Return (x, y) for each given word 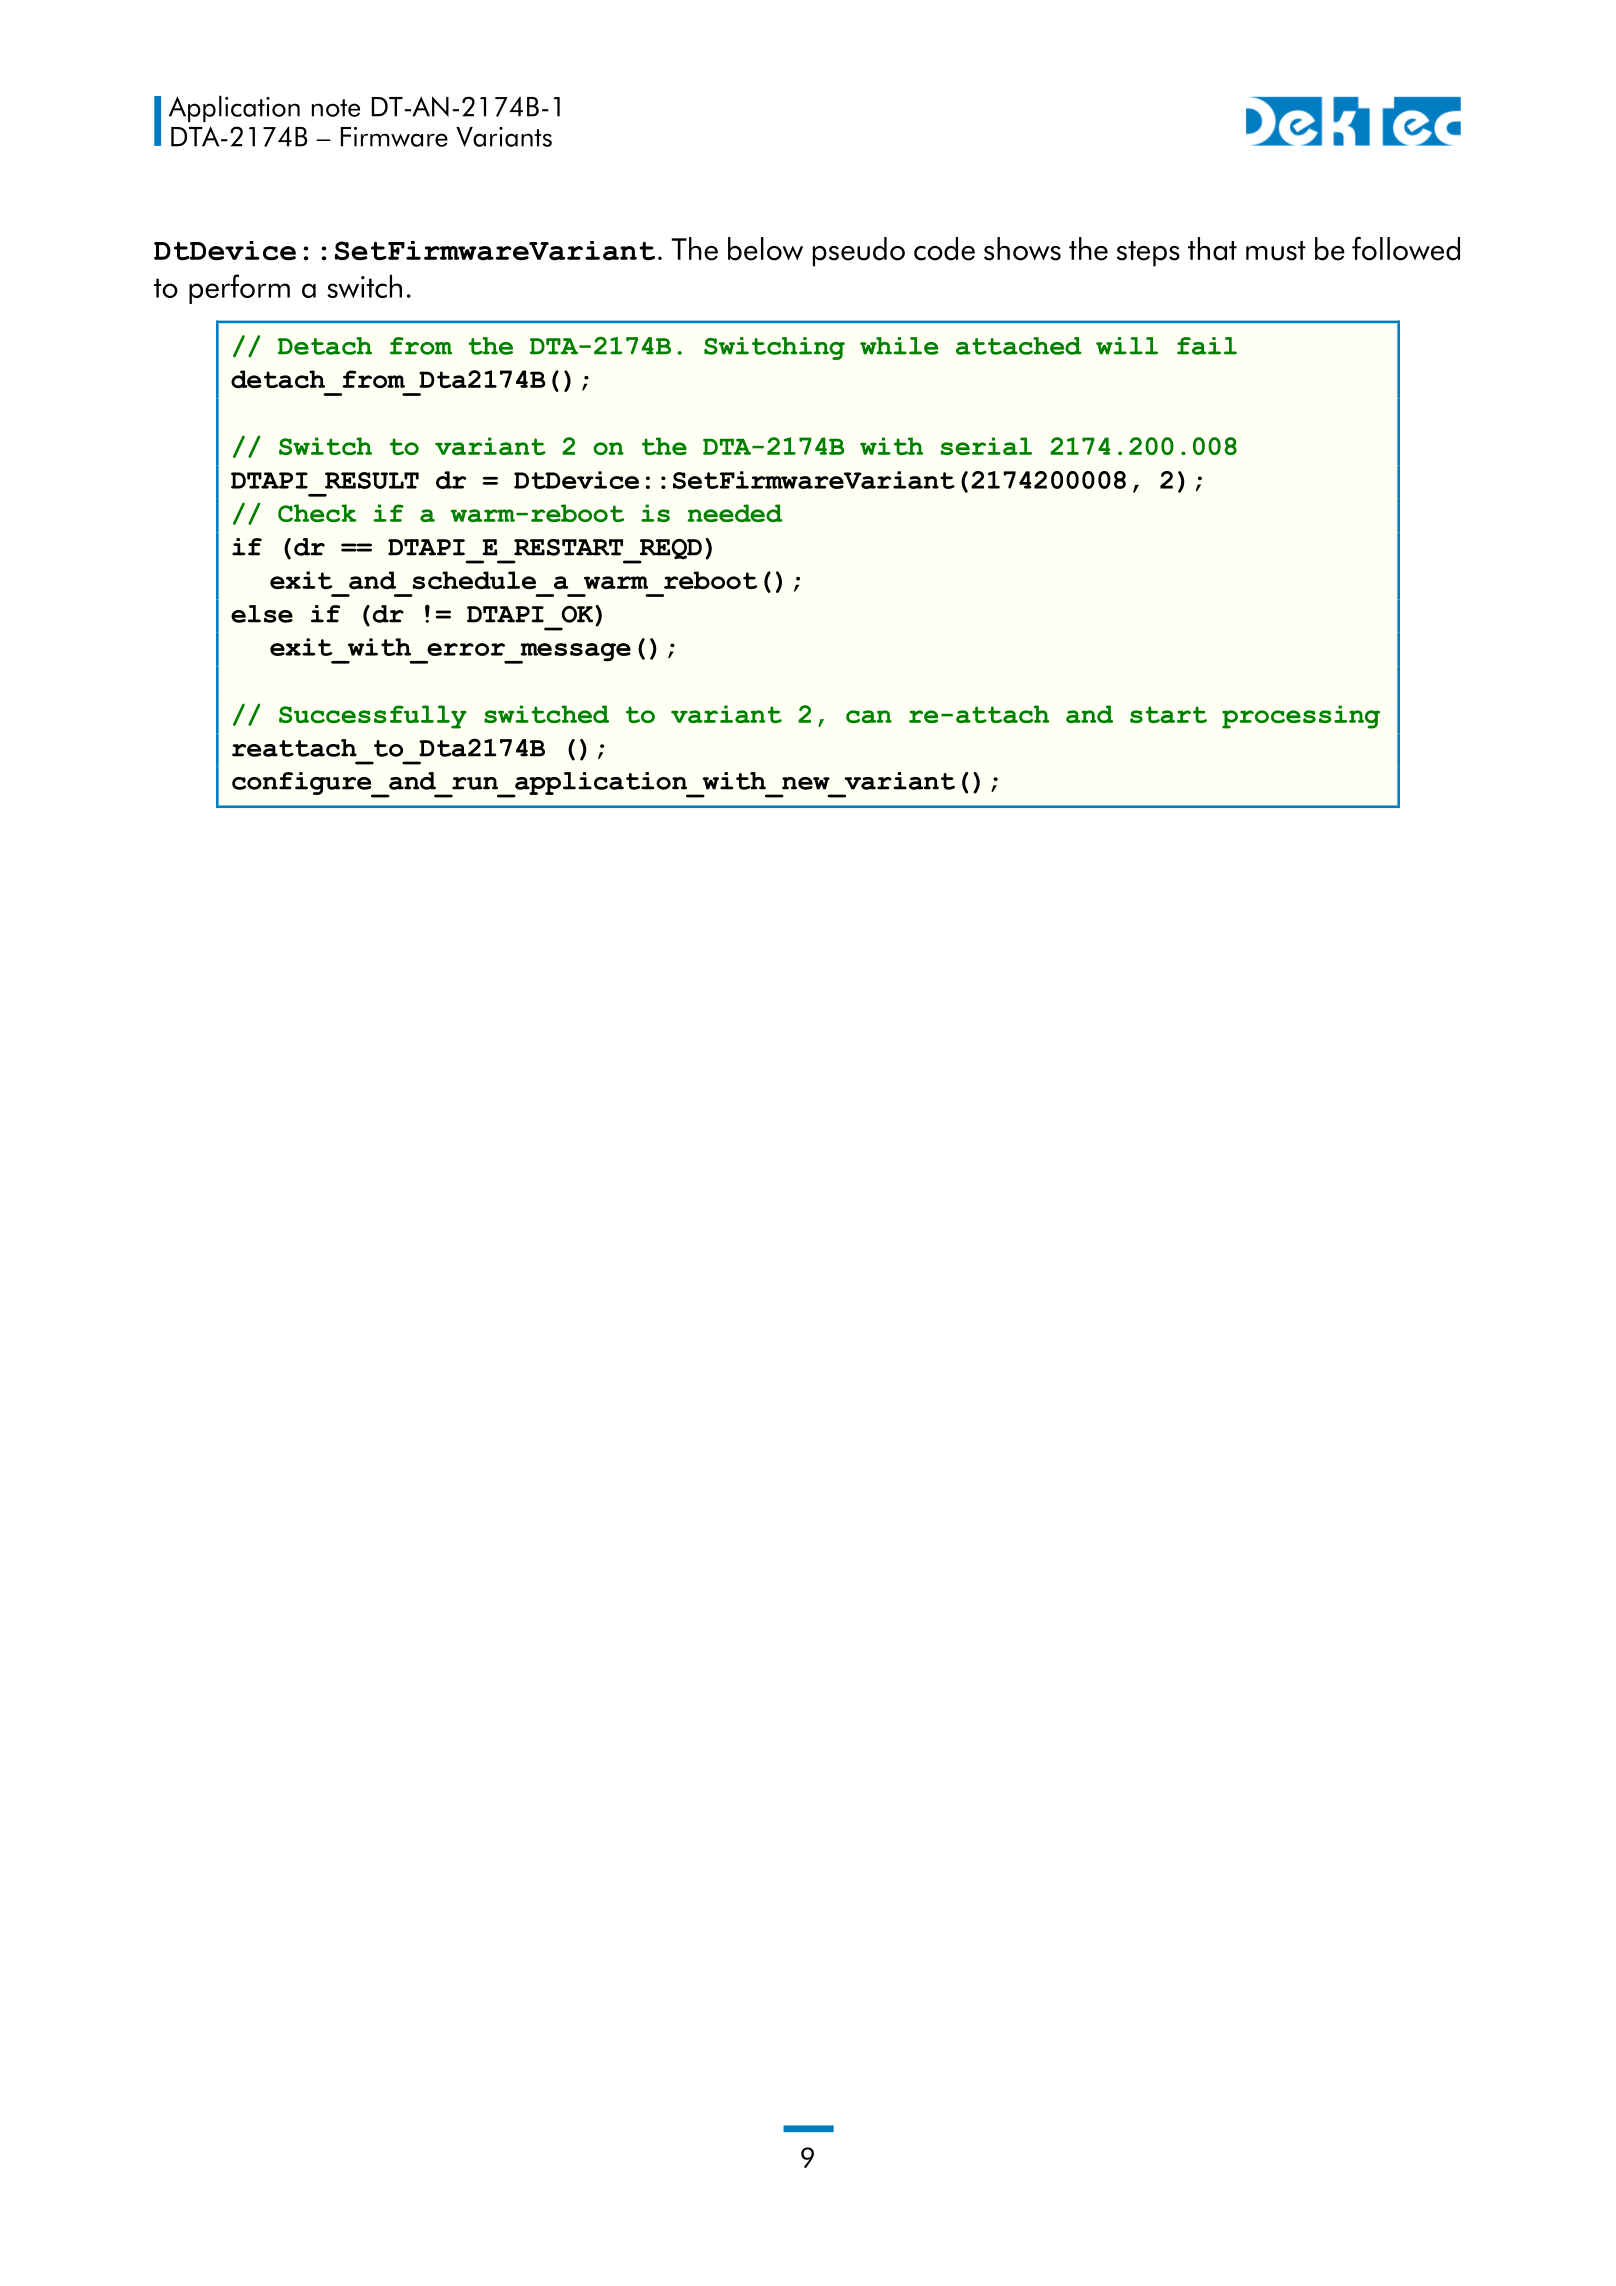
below (765, 249)
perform (239, 289)
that (1212, 249)
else (262, 614)
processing (1301, 717)
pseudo (859, 252)
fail (1207, 346)
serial (986, 446)
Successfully (373, 717)
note (336, 108)
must (1276, 251)
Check (317, 513)
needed (735, 513)
